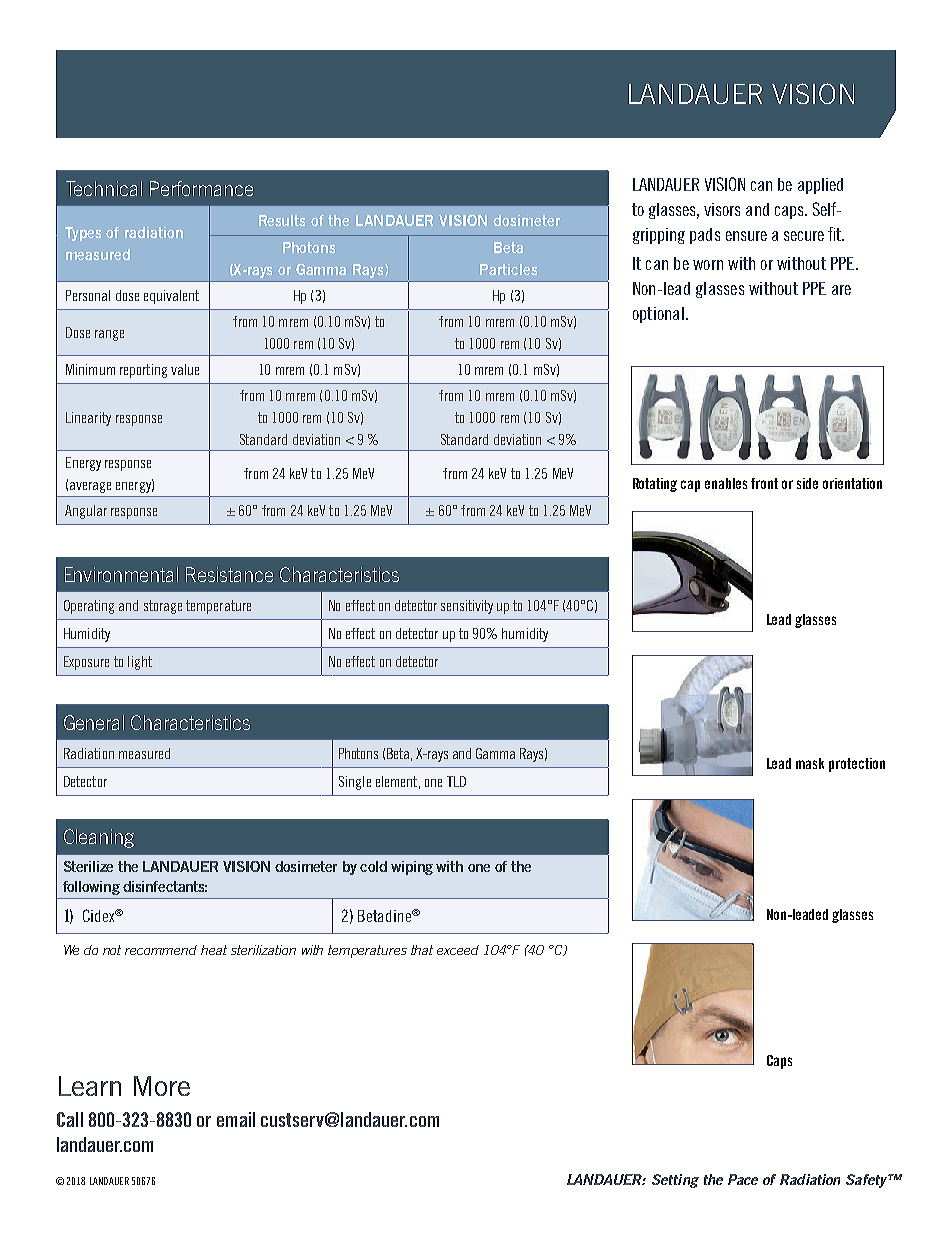 This image has width=952, height=1233. Describe the element at coordinates (140, 663) in the image. I see `light` at that location.
